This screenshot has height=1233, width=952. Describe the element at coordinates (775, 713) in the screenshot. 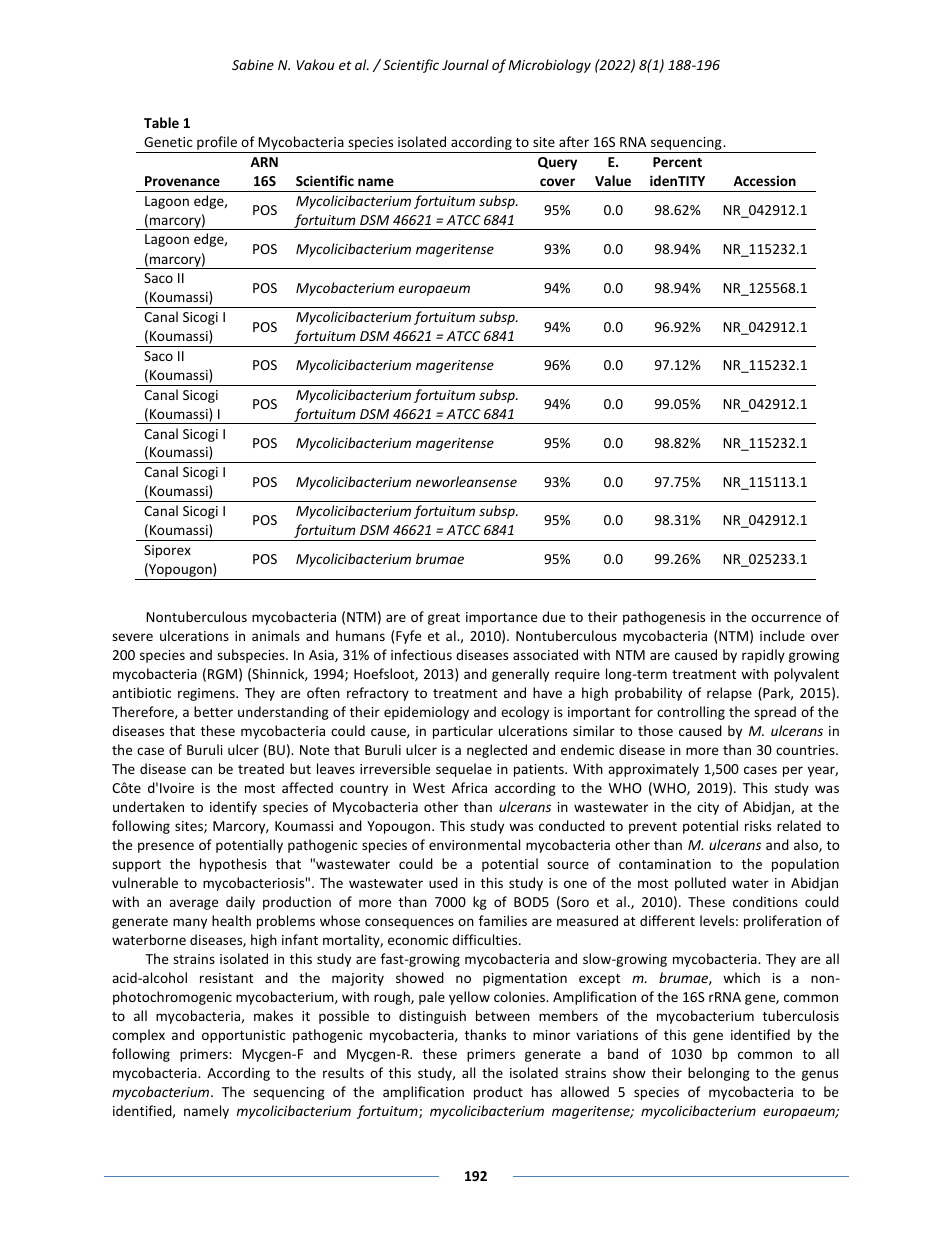

I see `spread` at that location.
